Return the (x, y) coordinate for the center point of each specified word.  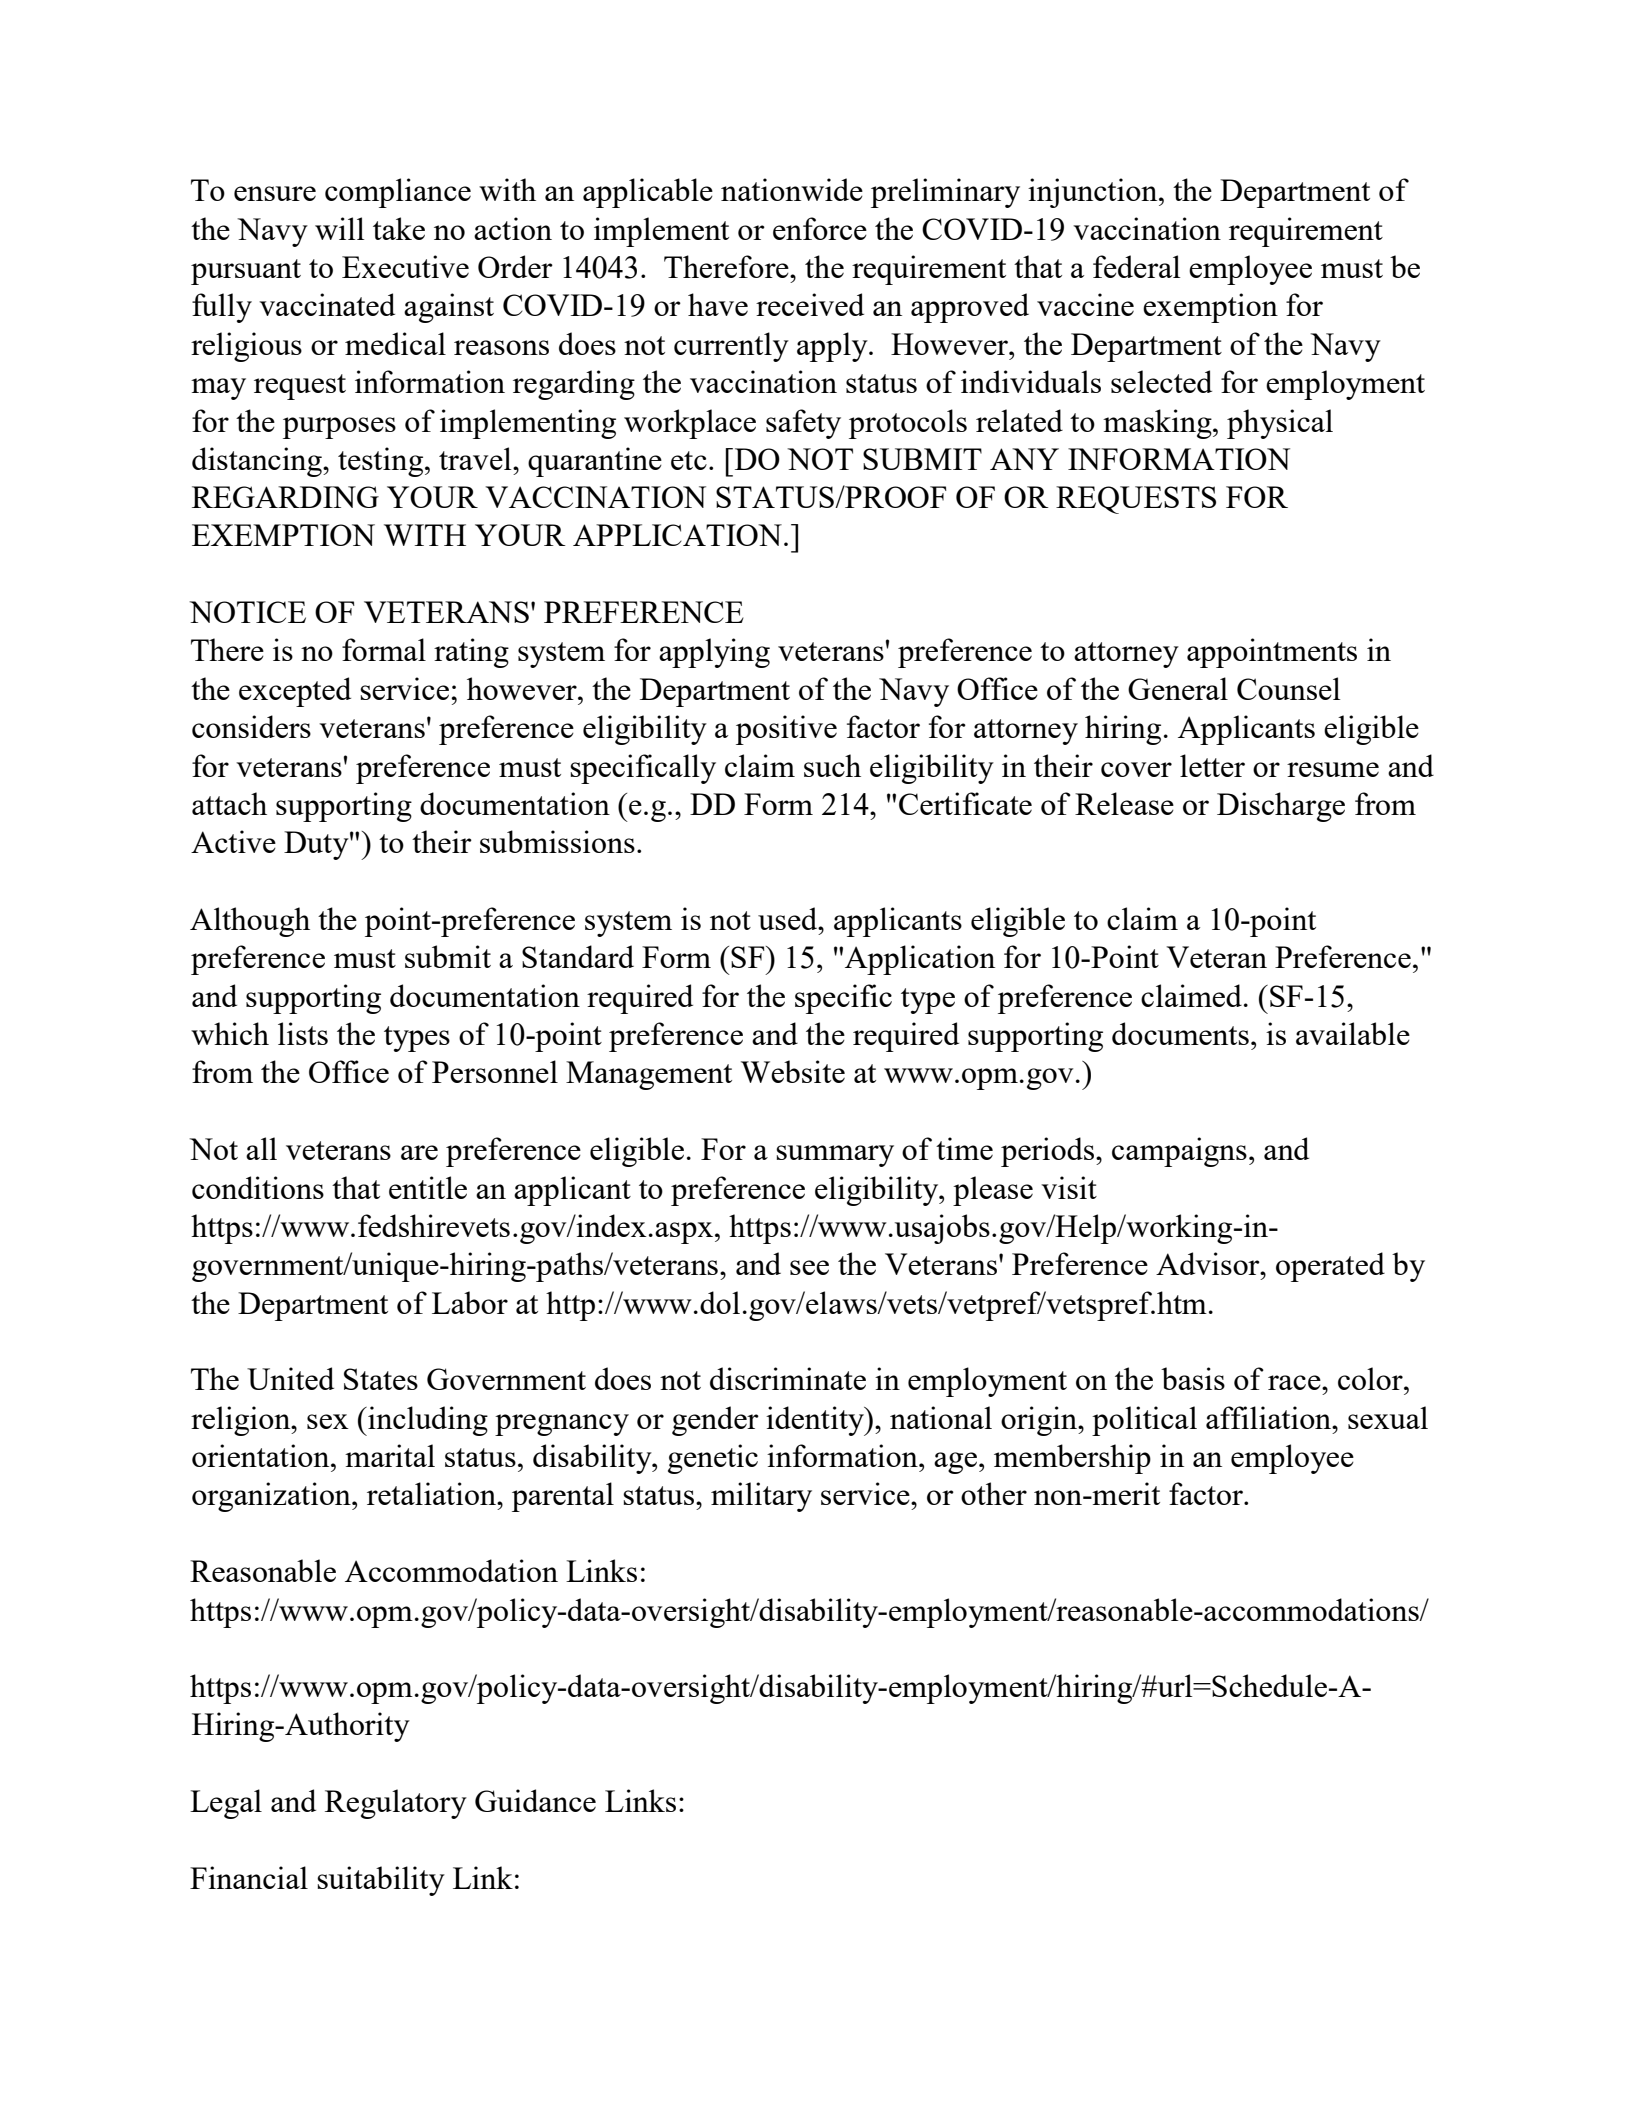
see (809, 1267)
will (339, 228)
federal (1136, 266)
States (381, 1379)
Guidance (535, 1800)
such (832, 765)
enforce (820, 228)
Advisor (1209, 1263)
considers (251, 726)
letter (1212, 765)
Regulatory (396, 1804)
